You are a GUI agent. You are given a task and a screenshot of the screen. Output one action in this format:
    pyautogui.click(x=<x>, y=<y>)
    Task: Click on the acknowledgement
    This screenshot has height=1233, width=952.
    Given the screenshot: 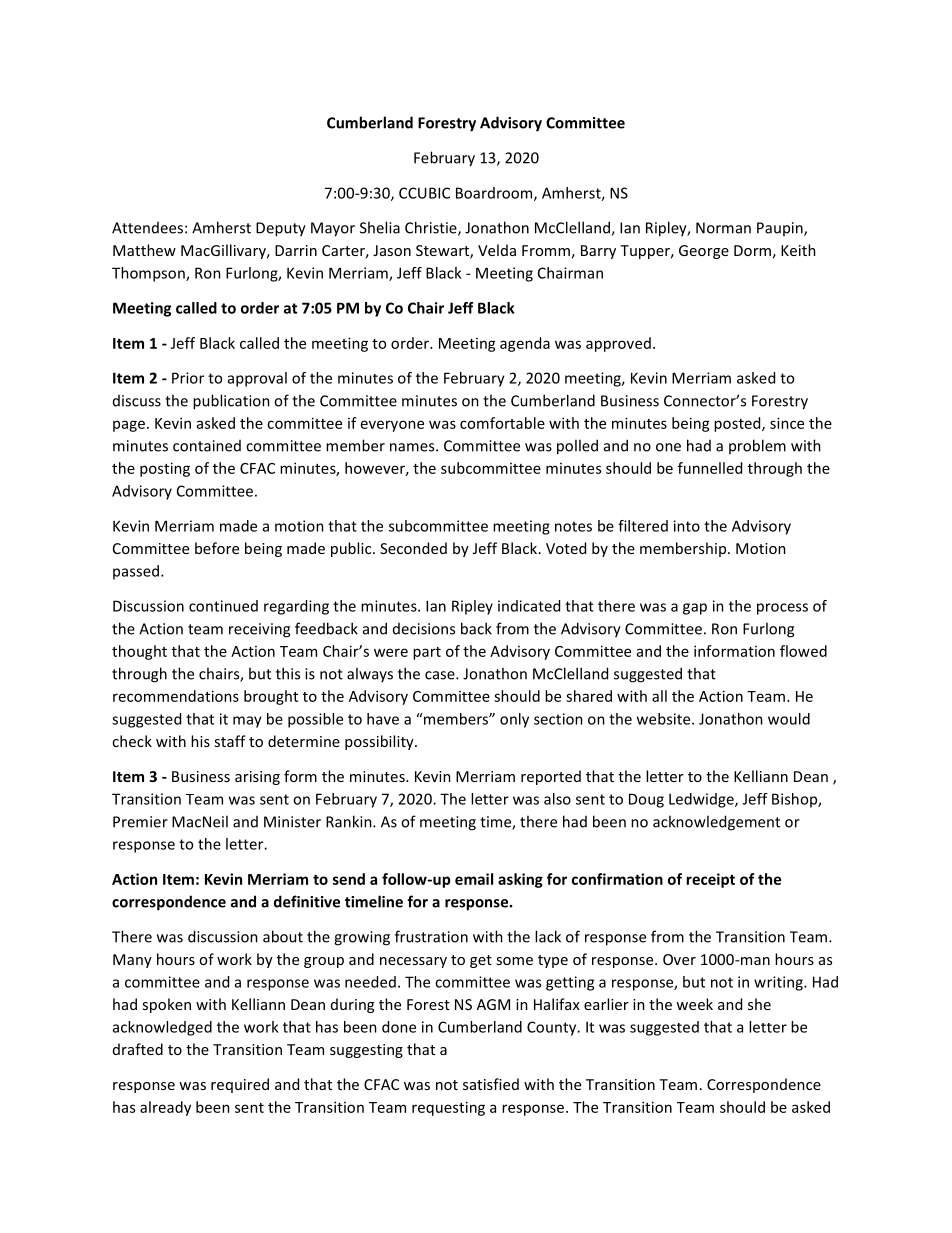 What is the action you would take?
    pyautogui.click(x=716, y=823)
